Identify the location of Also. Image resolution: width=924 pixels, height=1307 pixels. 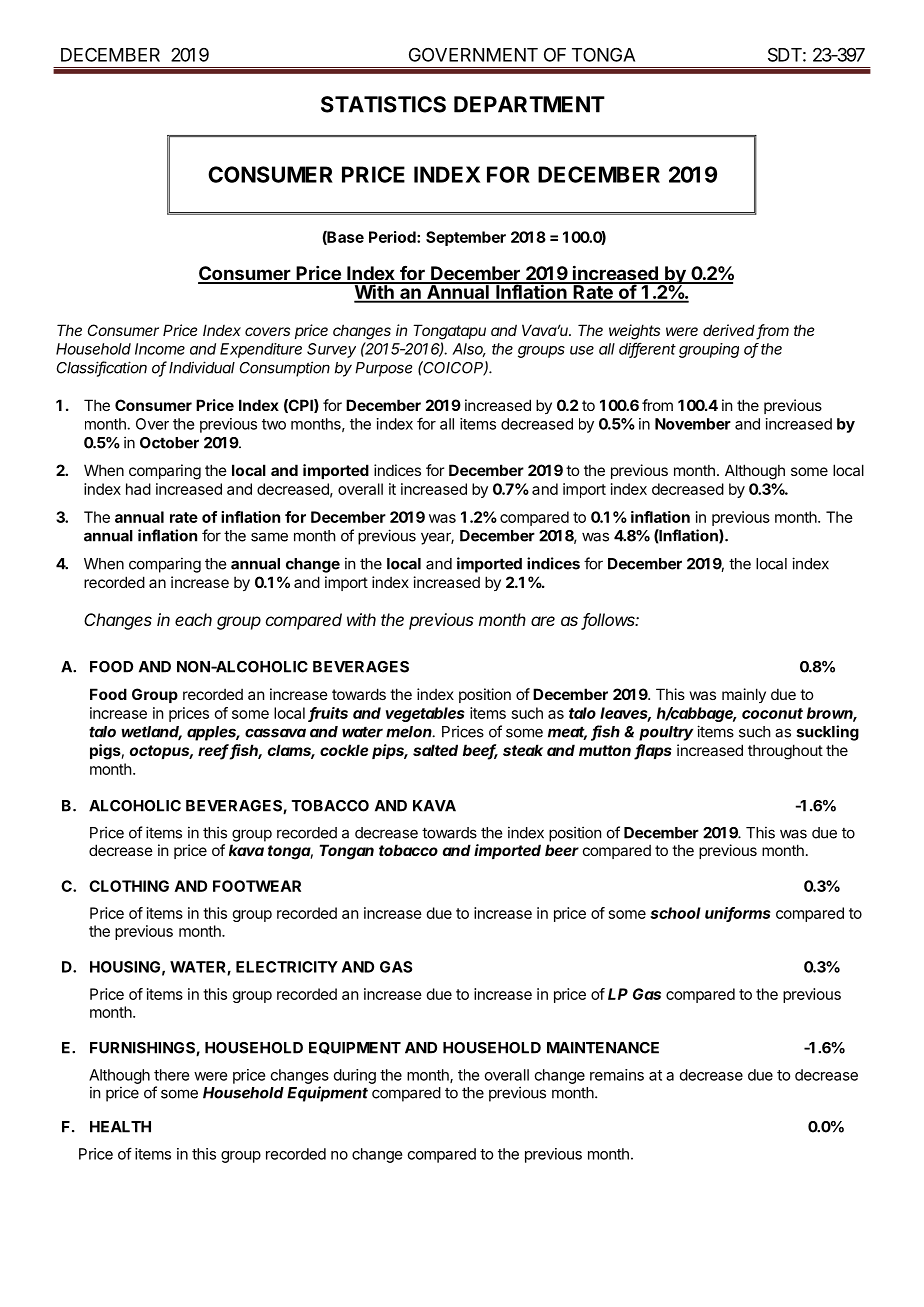
(469, 350).
